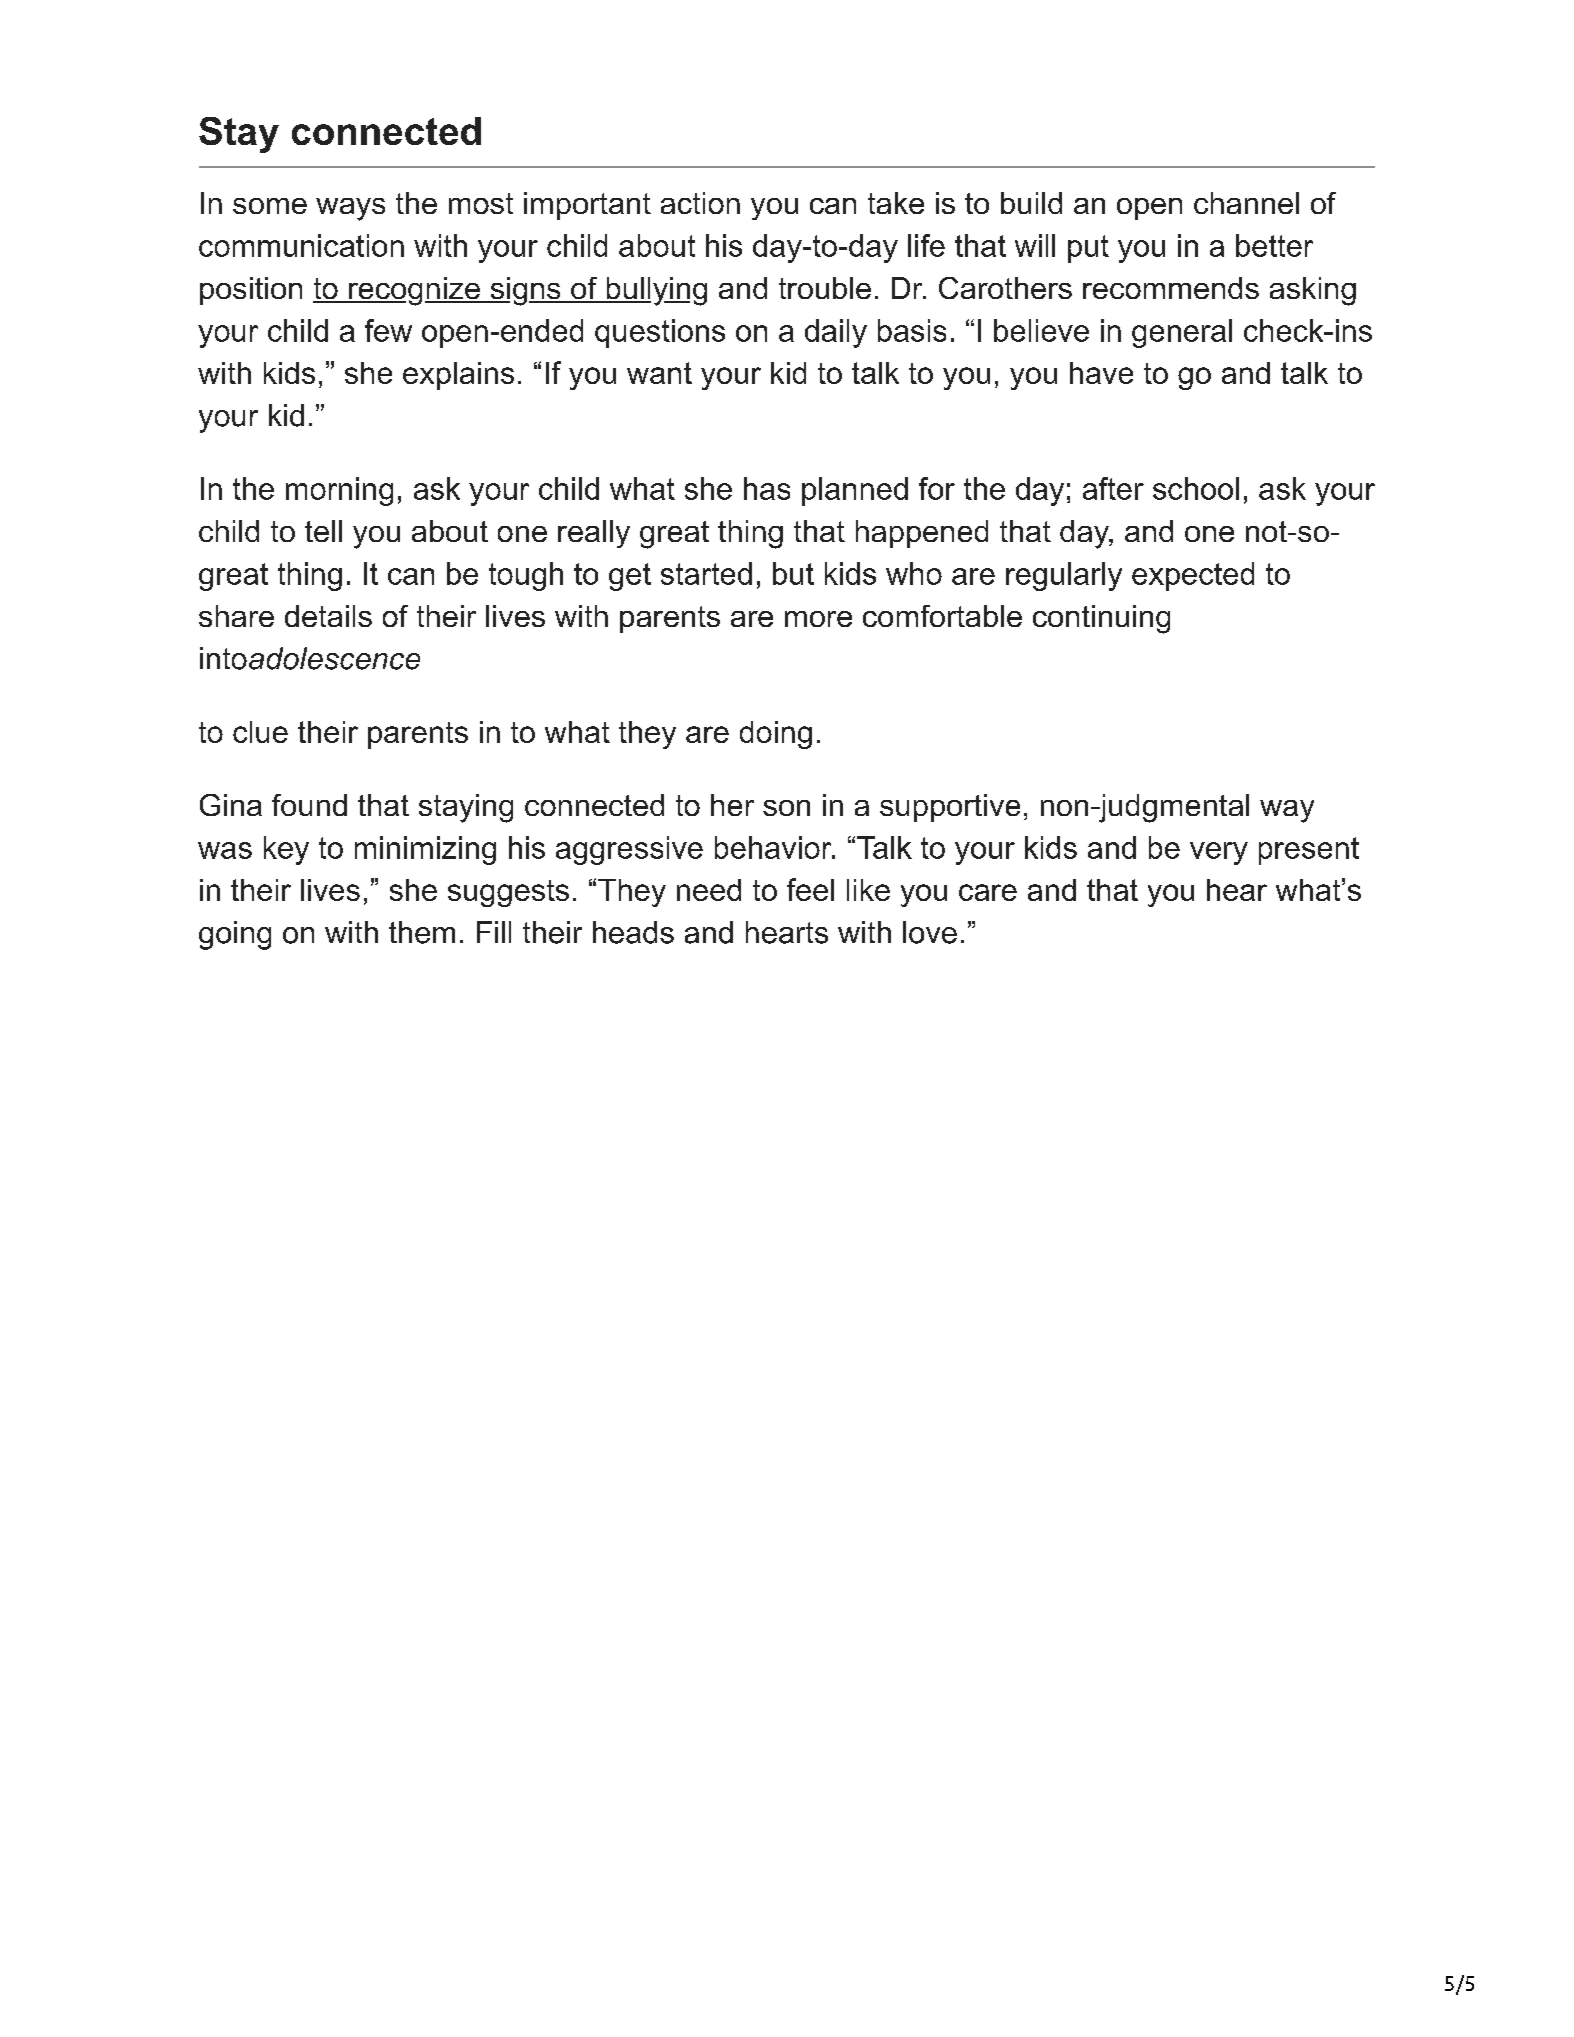  Describe the element at coordinates (339, 491) in the screenshot. I see `morning` at that location.
